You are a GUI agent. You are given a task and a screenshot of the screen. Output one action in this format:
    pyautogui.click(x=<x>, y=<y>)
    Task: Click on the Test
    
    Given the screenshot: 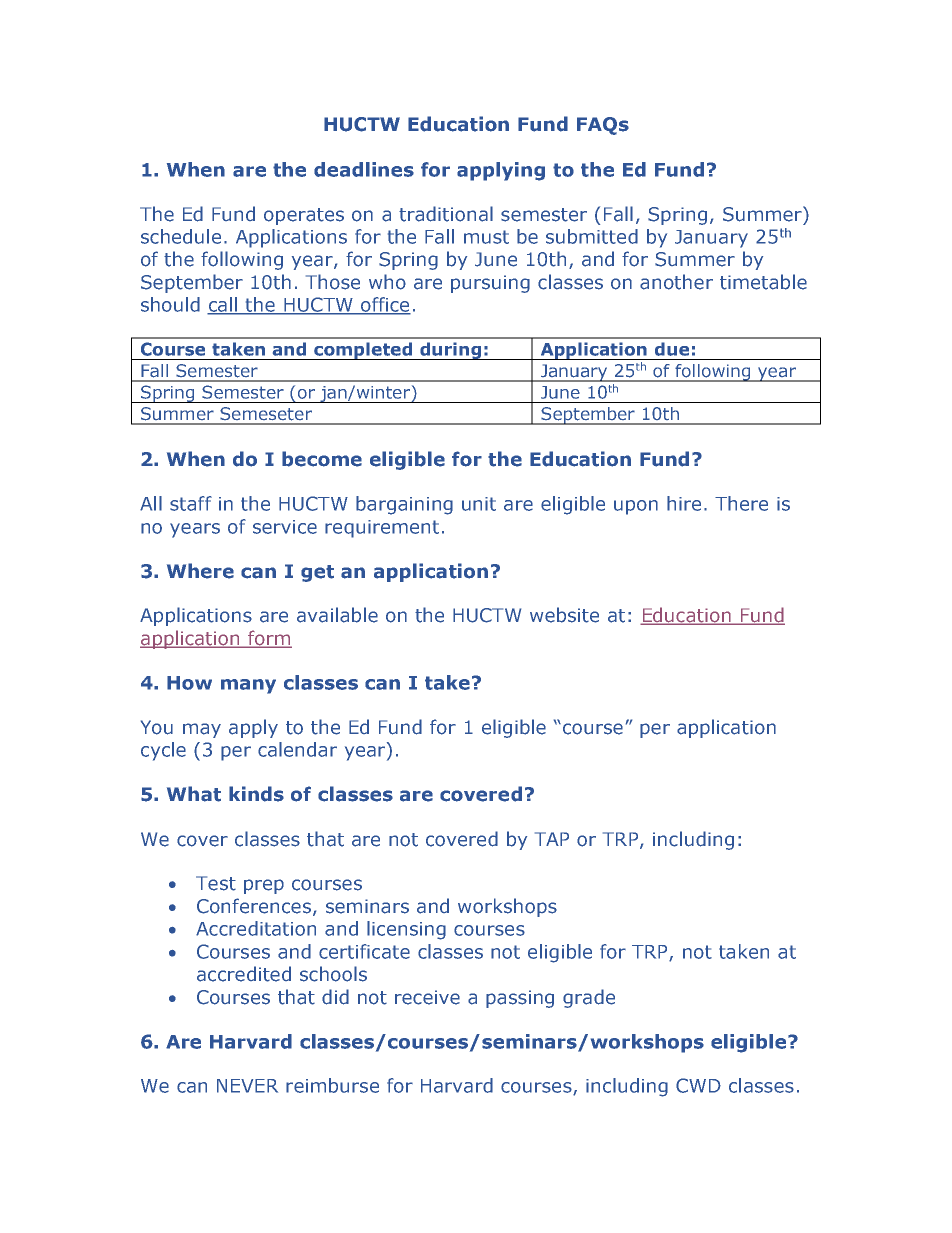 What is the action you would take?
    pyautogui.click(x=216, y=883)
